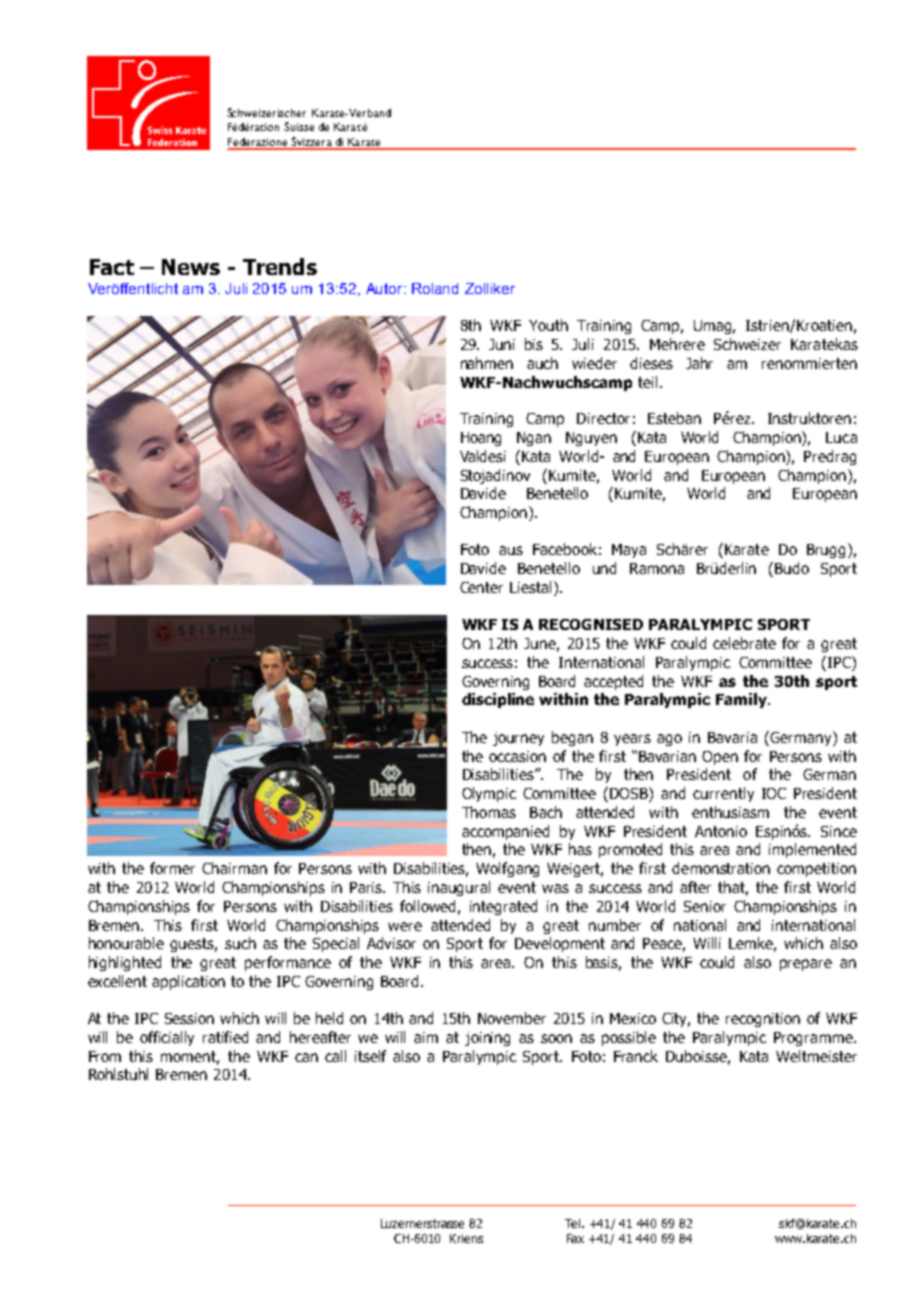 Image resolution: width=924 pixels, height=1308 pixels. What do you see at coordinates (172, 868) in the screenshot?
I see `former` at bounding box center [172, 868].
